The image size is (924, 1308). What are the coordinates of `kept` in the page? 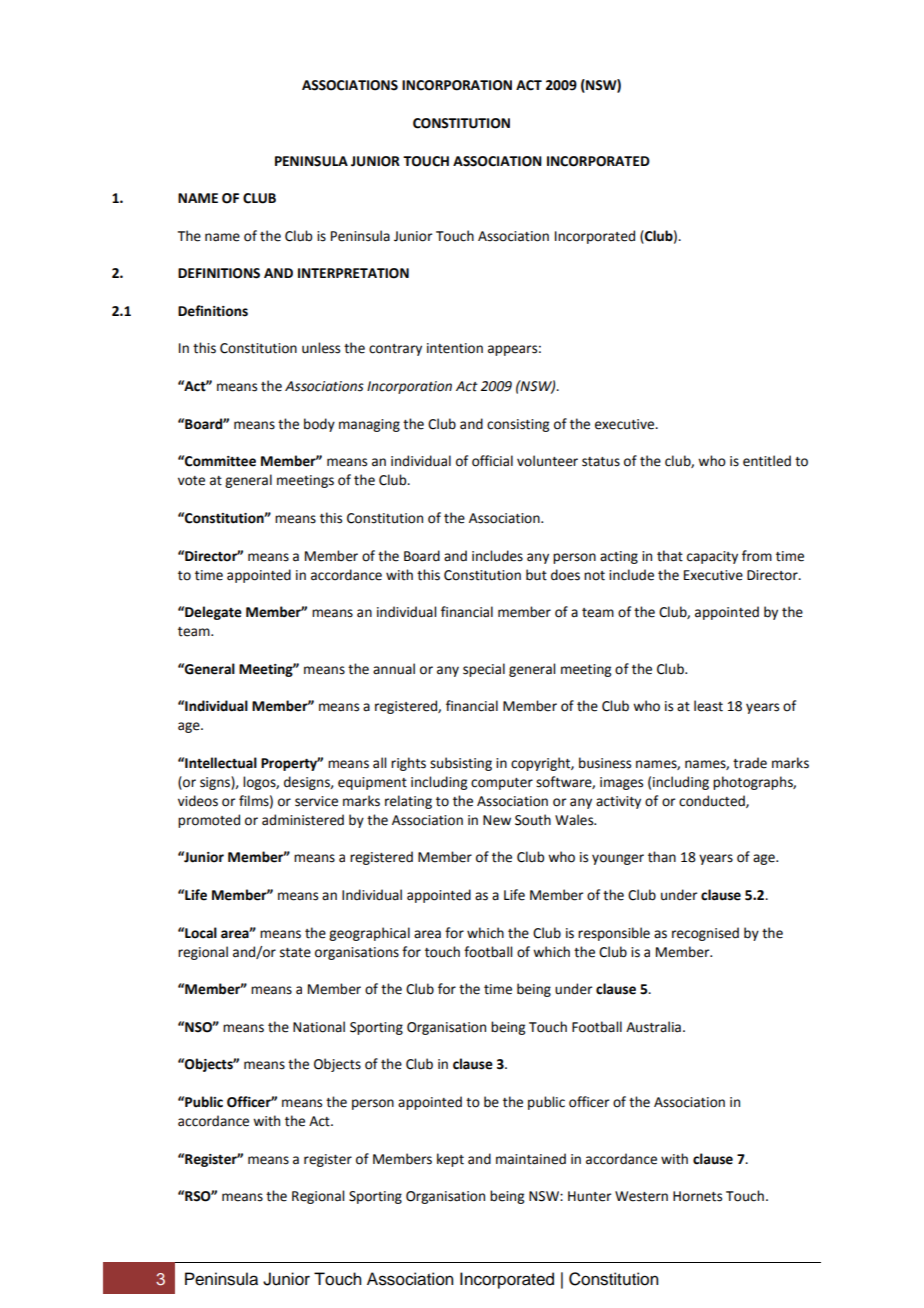 It's located at (450, 1160).
